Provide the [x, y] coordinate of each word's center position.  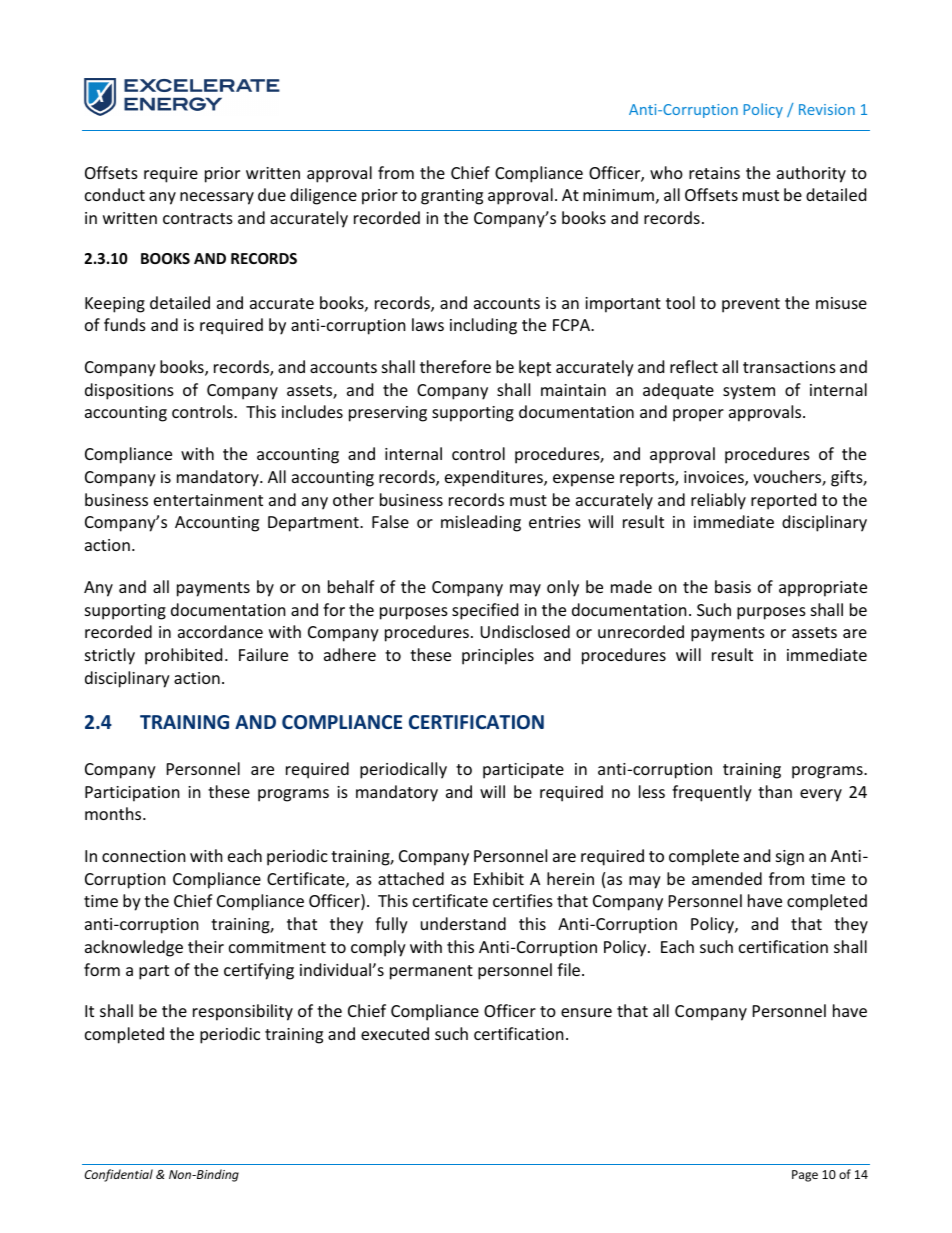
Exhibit [499, 878]
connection [144, 856]
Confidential [119, 1175]
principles [498, 656]
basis [733, 586]
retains [714, 173]
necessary [217, 198]
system [749, 392]
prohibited [183, 656]
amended [727, 878]
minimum [618, 195]
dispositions [129, 391]
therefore [455, 366]
